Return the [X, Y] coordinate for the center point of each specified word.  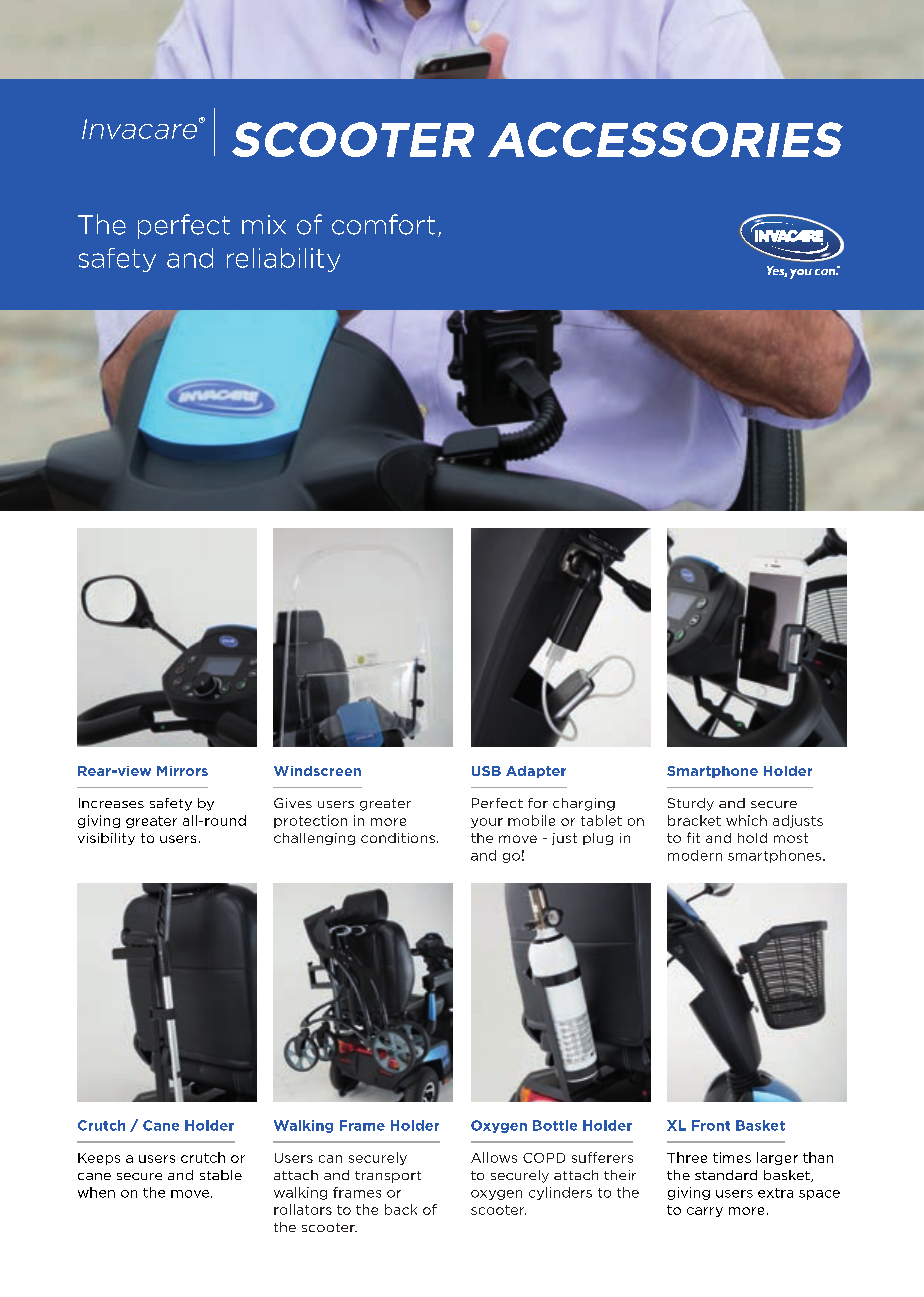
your [487, 823]
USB [486, 771]
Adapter [536, 772]
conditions [398, 838]
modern [695, 855]
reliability [283, 260]
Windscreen [317, 771]
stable [221, 1175]
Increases [111, 803]
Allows [494, 1157]
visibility [106, 839]
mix [264, 224]
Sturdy [691, 804]
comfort [383, 224]
